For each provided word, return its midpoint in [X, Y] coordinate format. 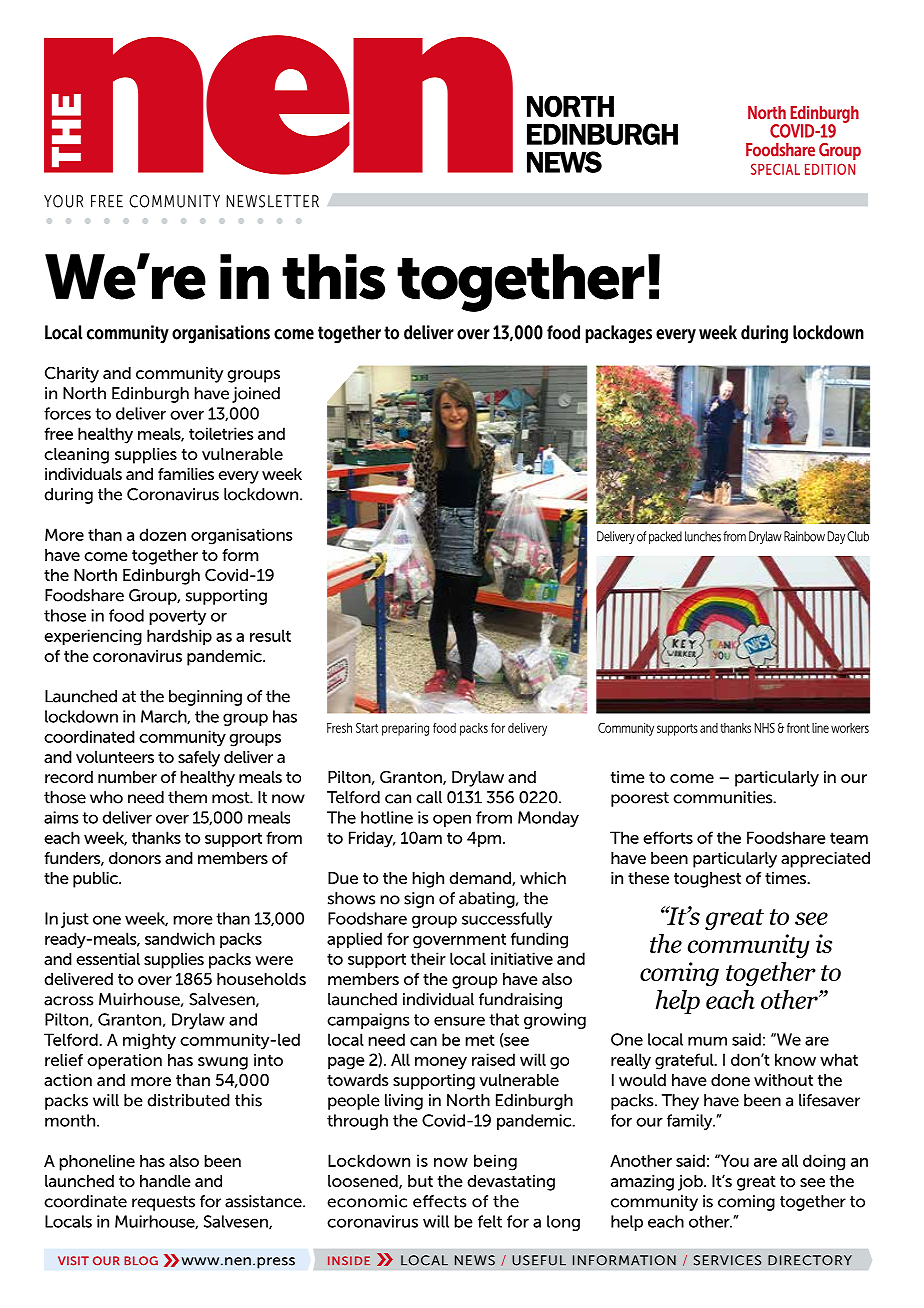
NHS [765, 728]
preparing [405, 729]
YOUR [63, 201]
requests [163, 1203]
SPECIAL [775, 169]
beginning [205, 698]
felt [490, 1221]
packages [618, 334]
